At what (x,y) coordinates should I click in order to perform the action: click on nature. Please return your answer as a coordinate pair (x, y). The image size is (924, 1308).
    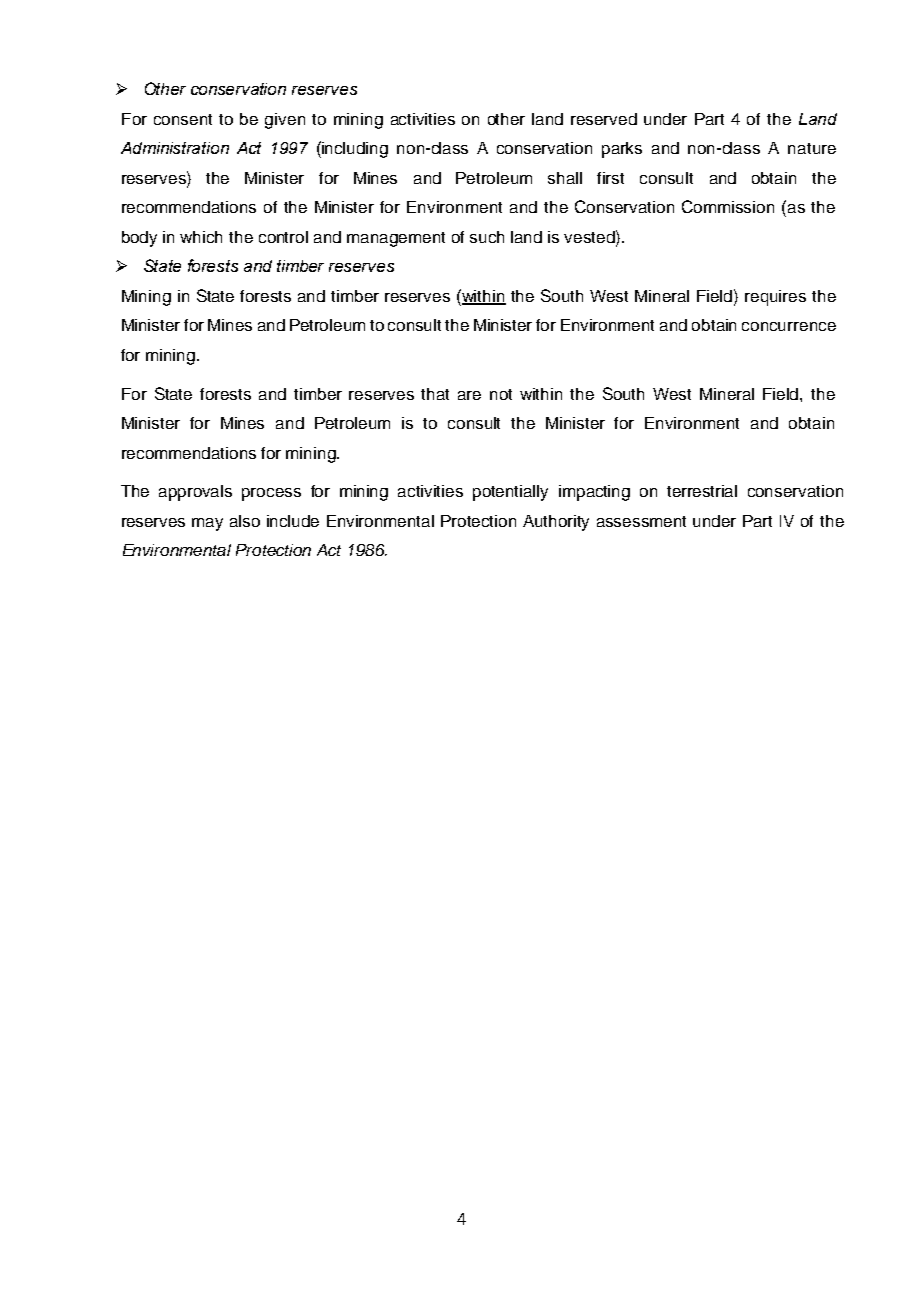
    Looking at the image, I should click on (812, 148).
